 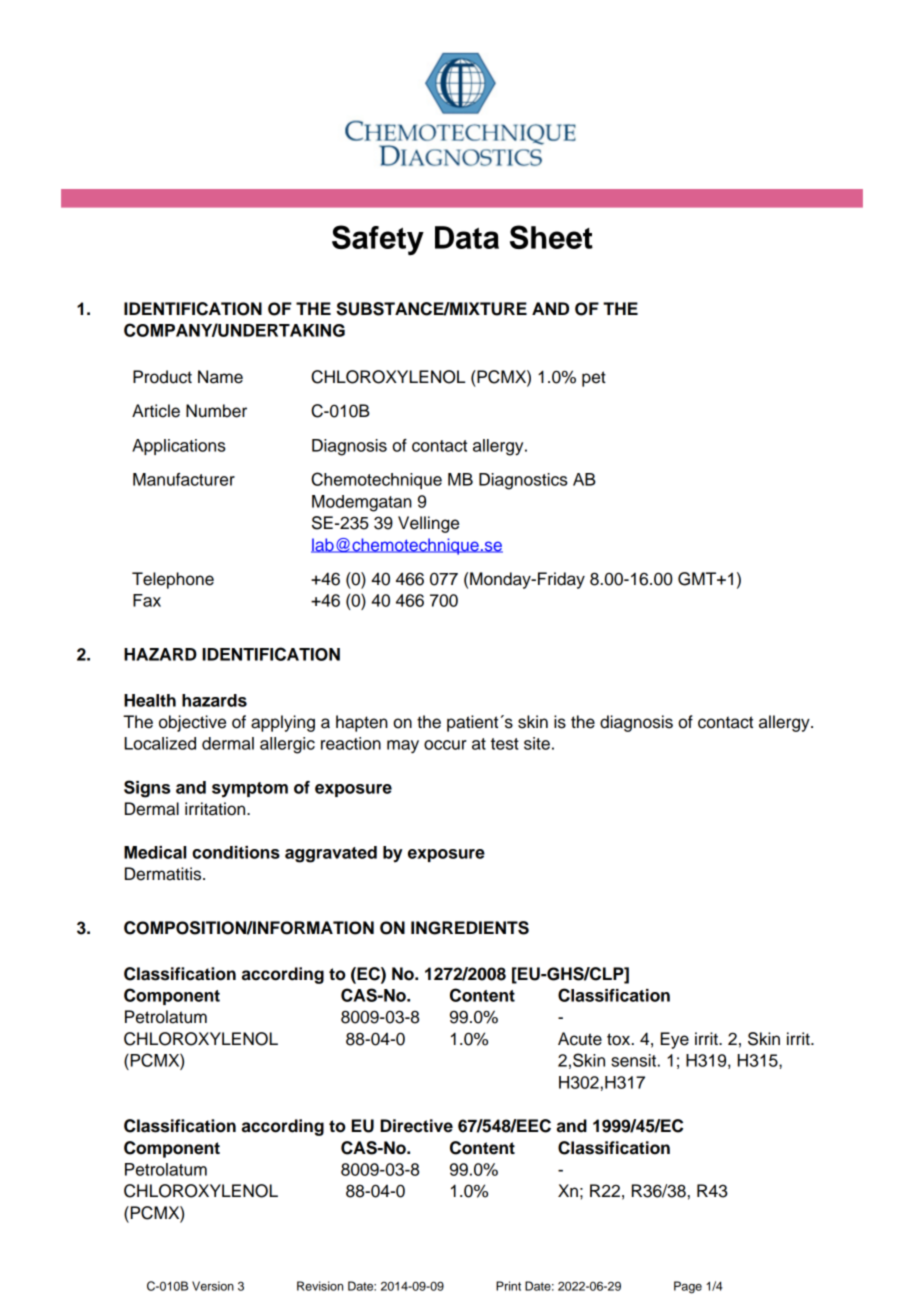 I want to click on Safety, so click(x=378, y=240).
